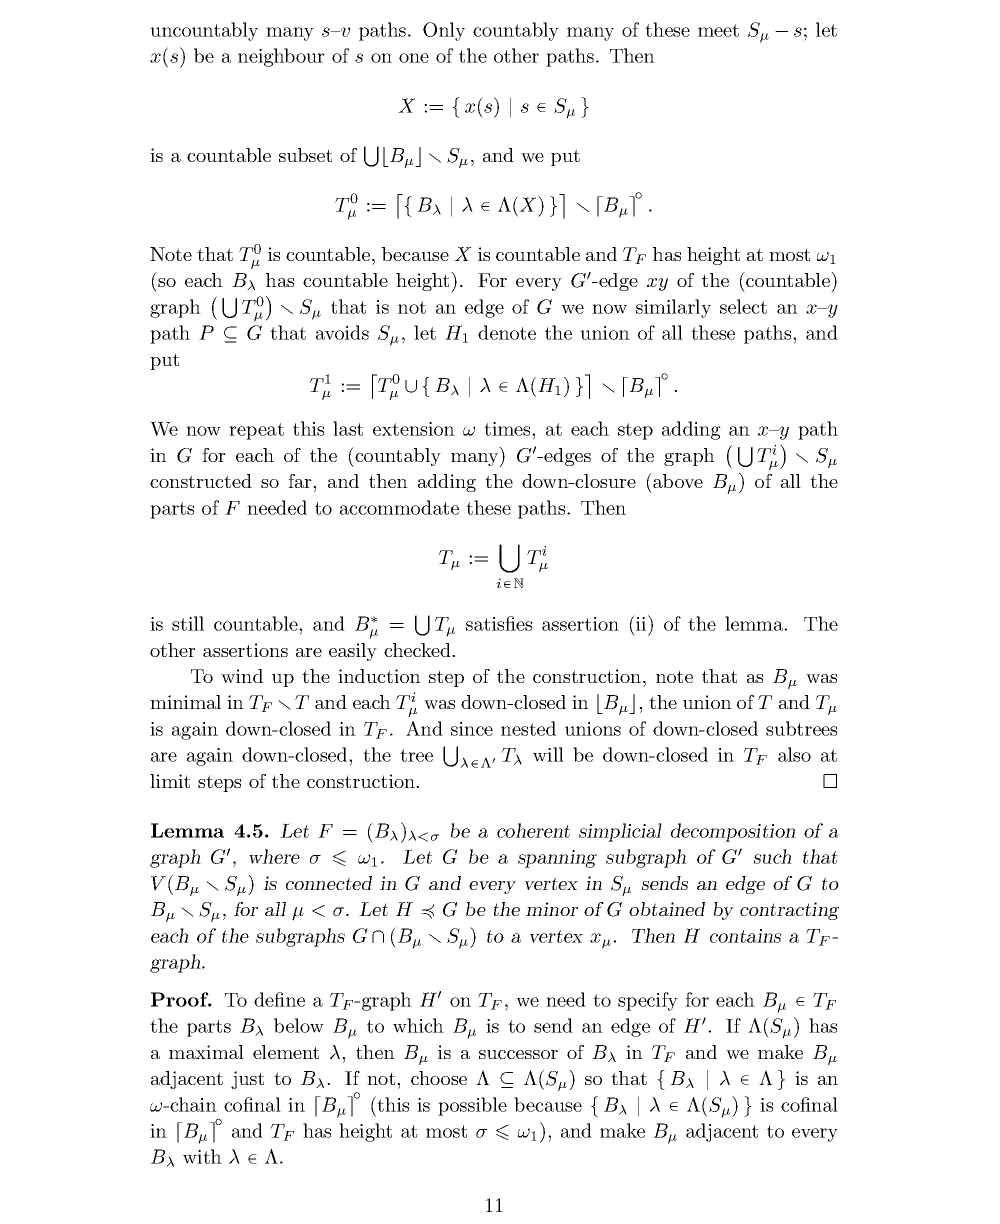 This page has height=1224, width=1000. I want to click on checked, so click(418, 650).
